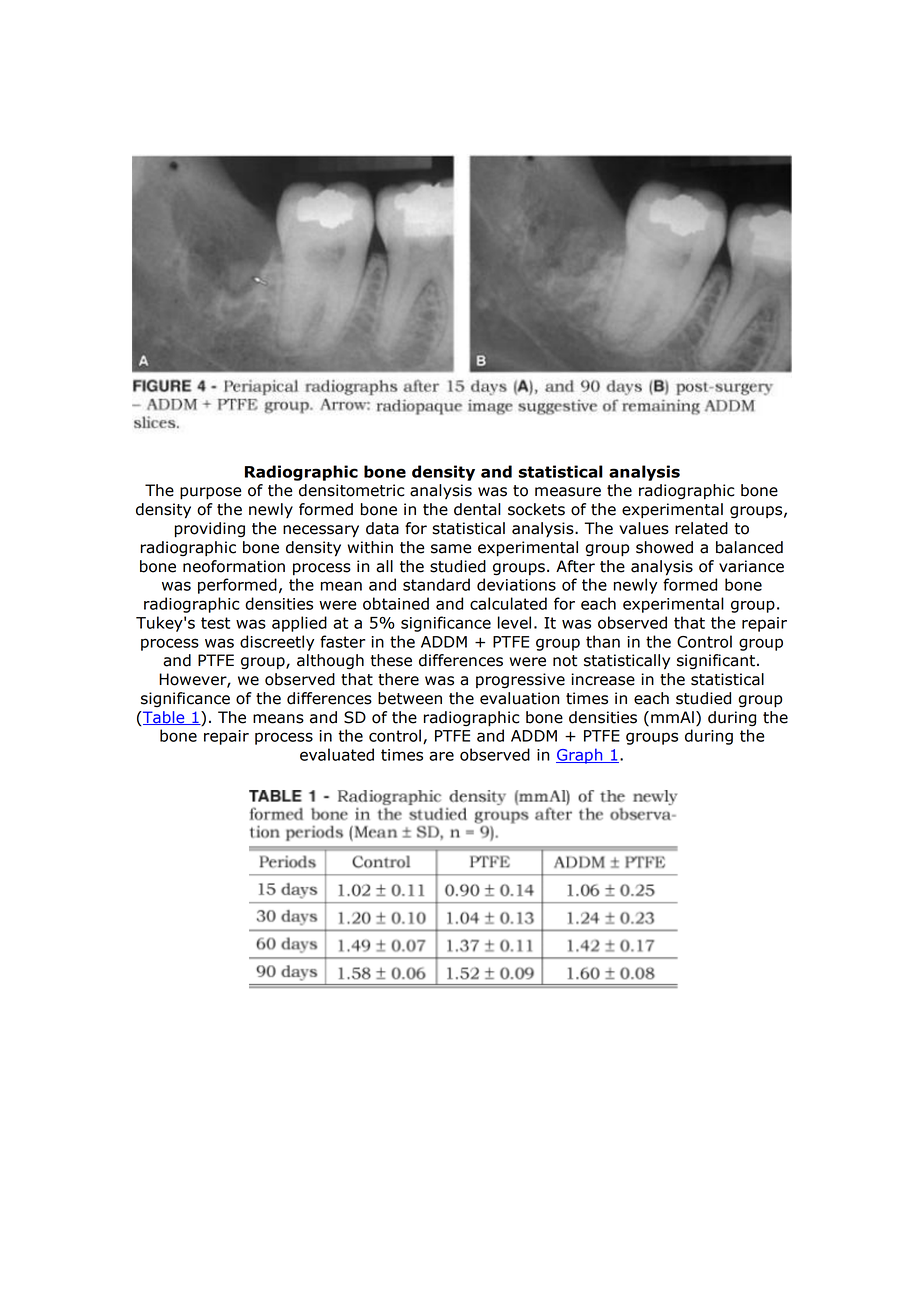 The width and height of the page is (924, 1308). Describe the element at coordinates (441, 756) in the page. I see `are` at that location.
